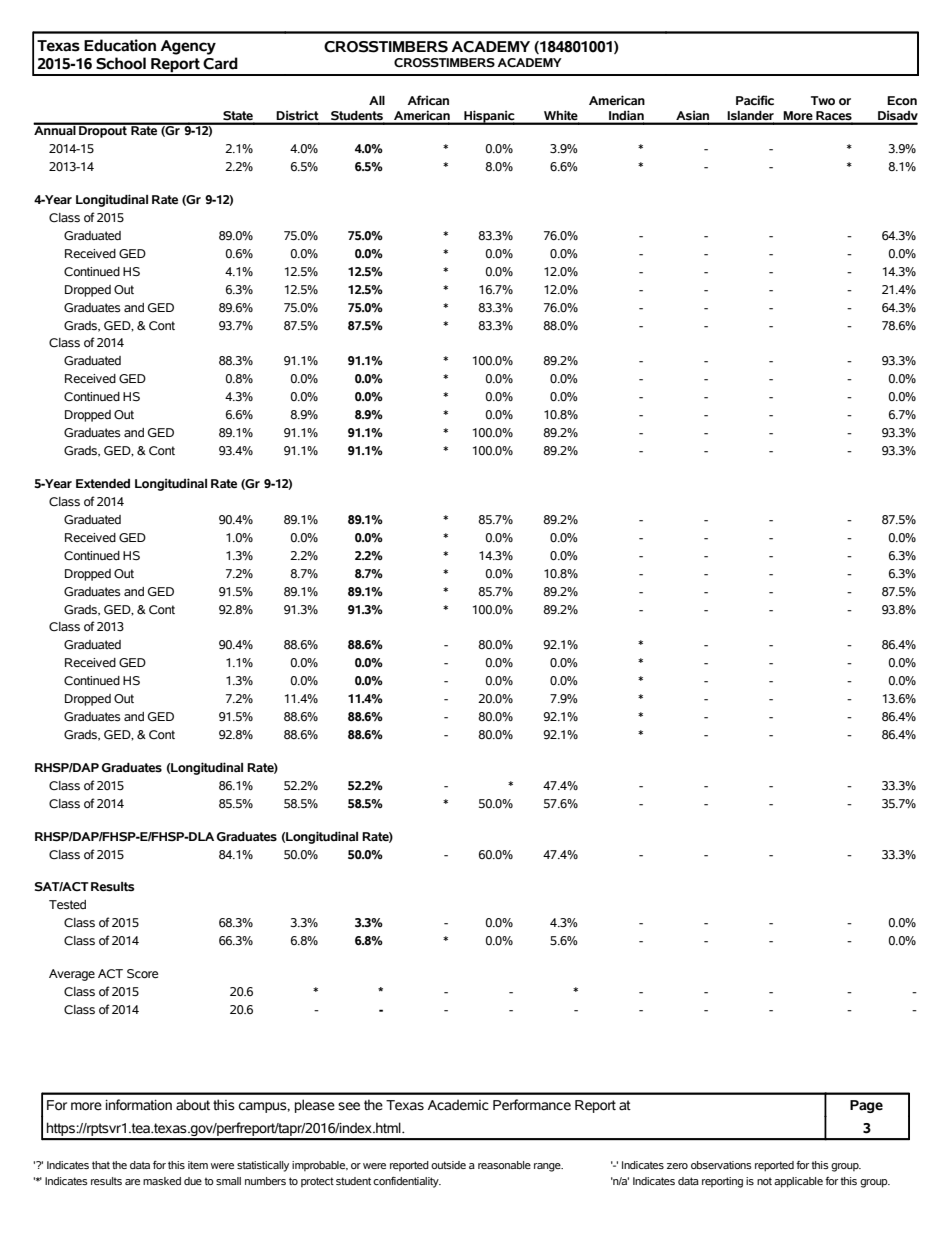 The width and height of the image is (952, 1233). What do you see at coordinates (823, 101) in the image?
I see `Two` at bounding box center [823, 101].
